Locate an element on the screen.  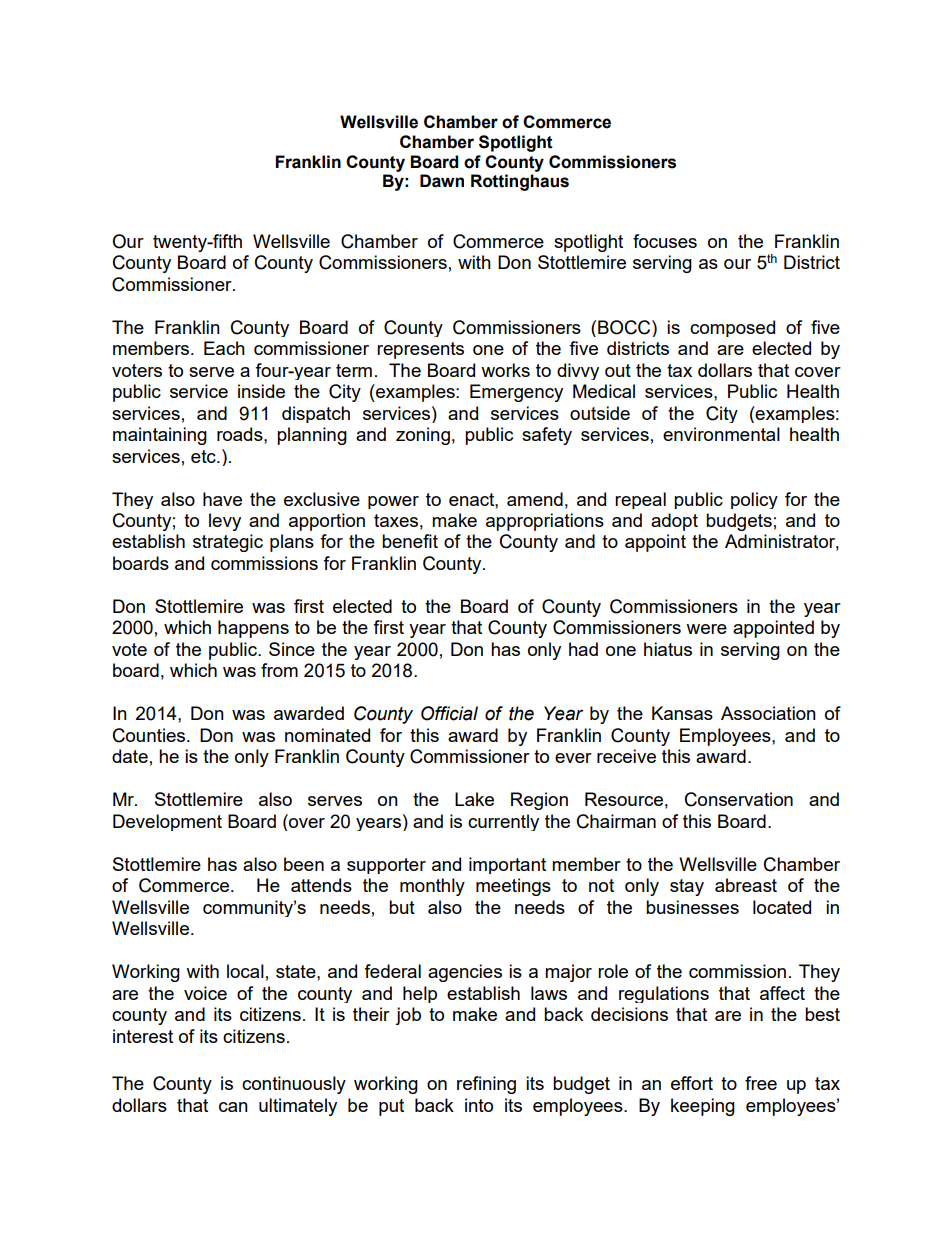
happens is located at coordinates (253, 629).
